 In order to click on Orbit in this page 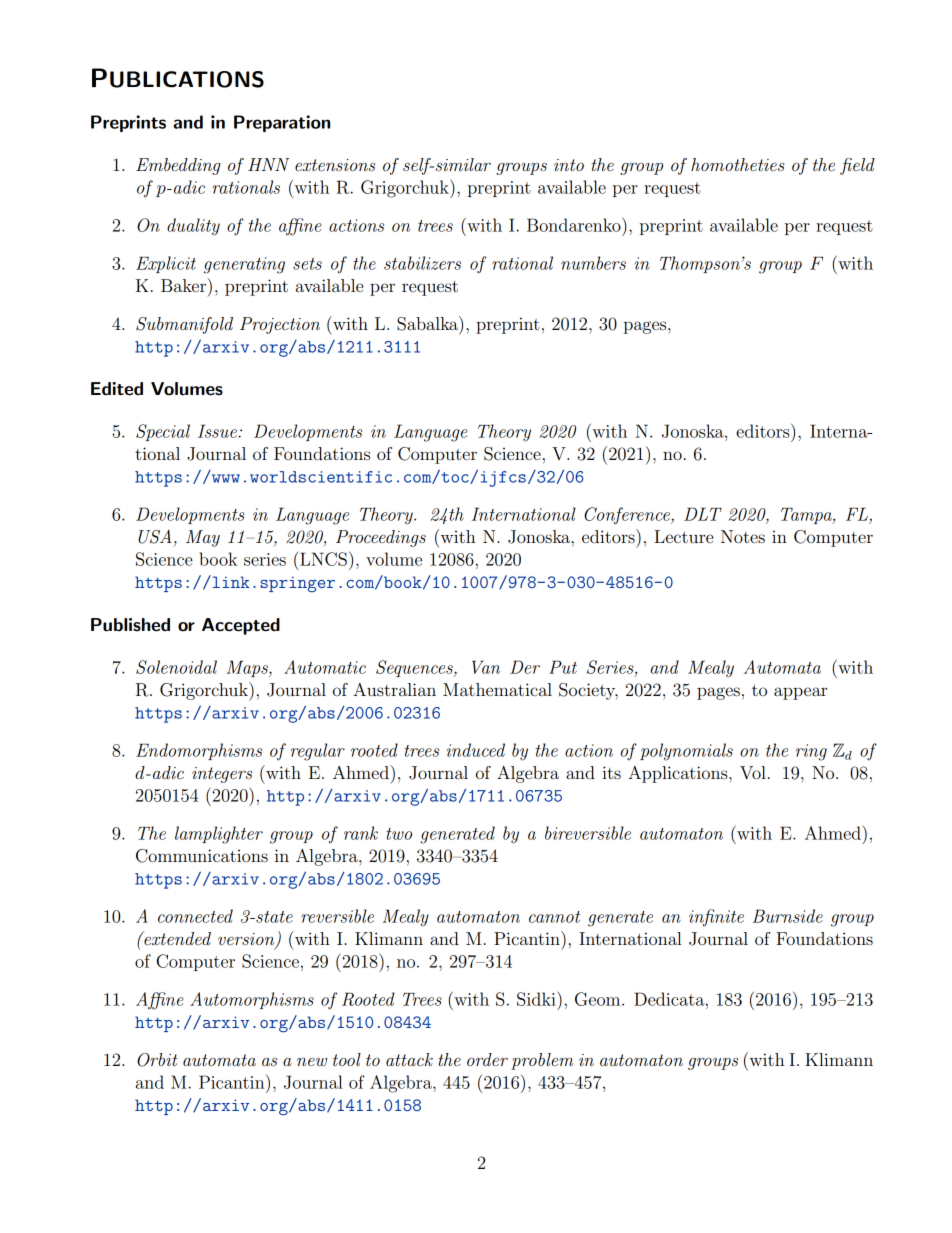, I will do `click(157, 1060)`.
